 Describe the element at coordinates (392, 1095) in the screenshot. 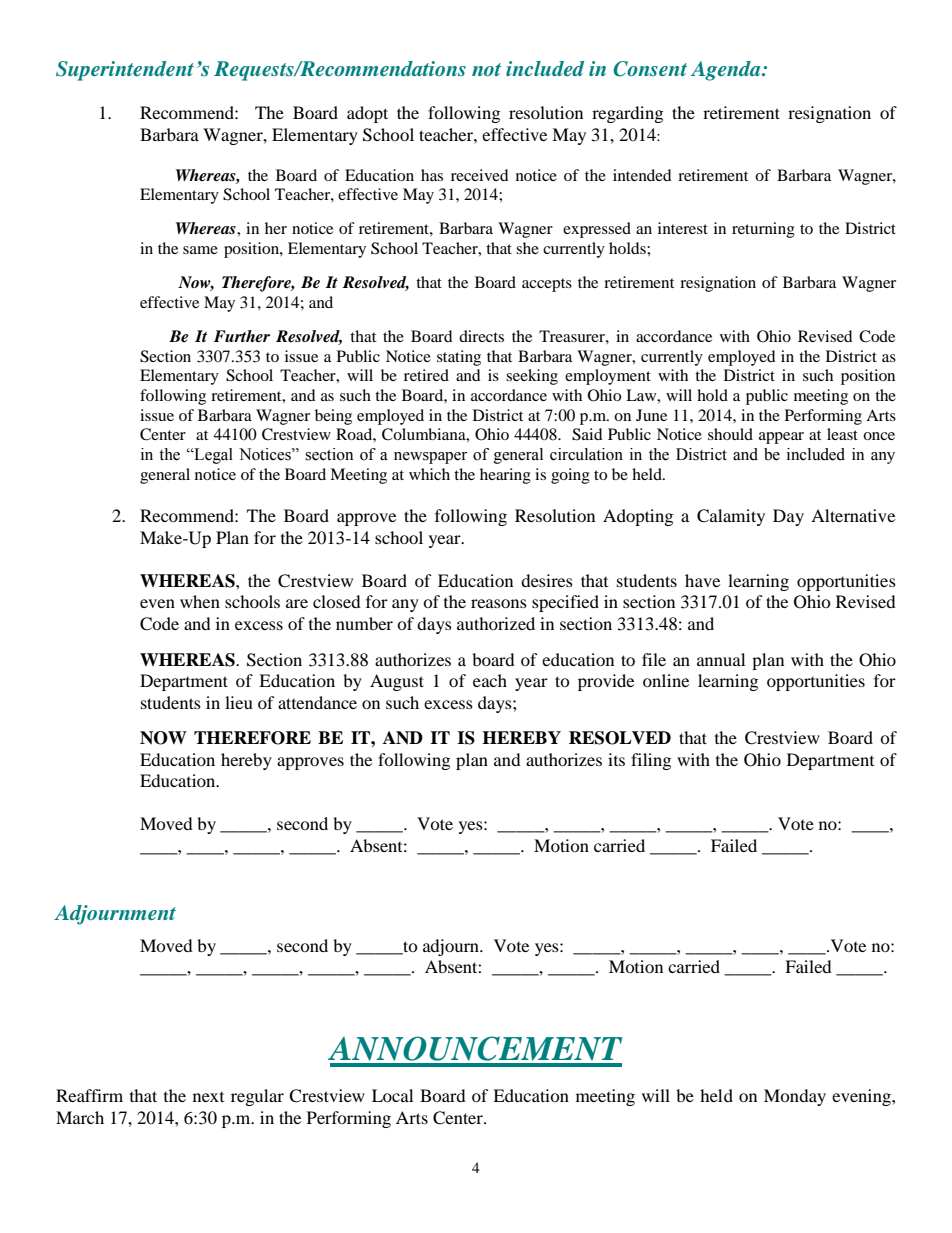

I see `Local` at that location.
